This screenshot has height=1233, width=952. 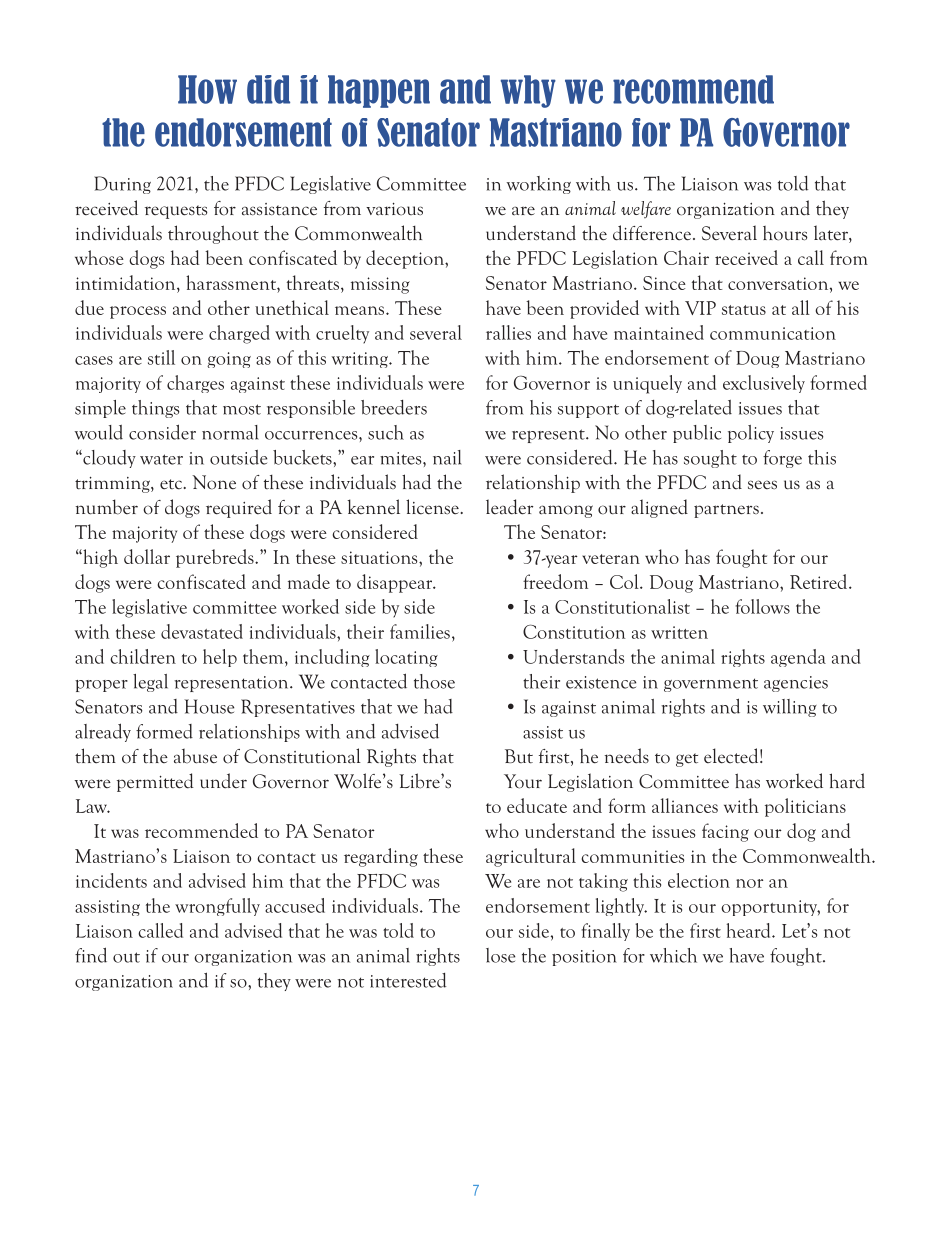 I want to click on legal, so click(x=150, y=683).
